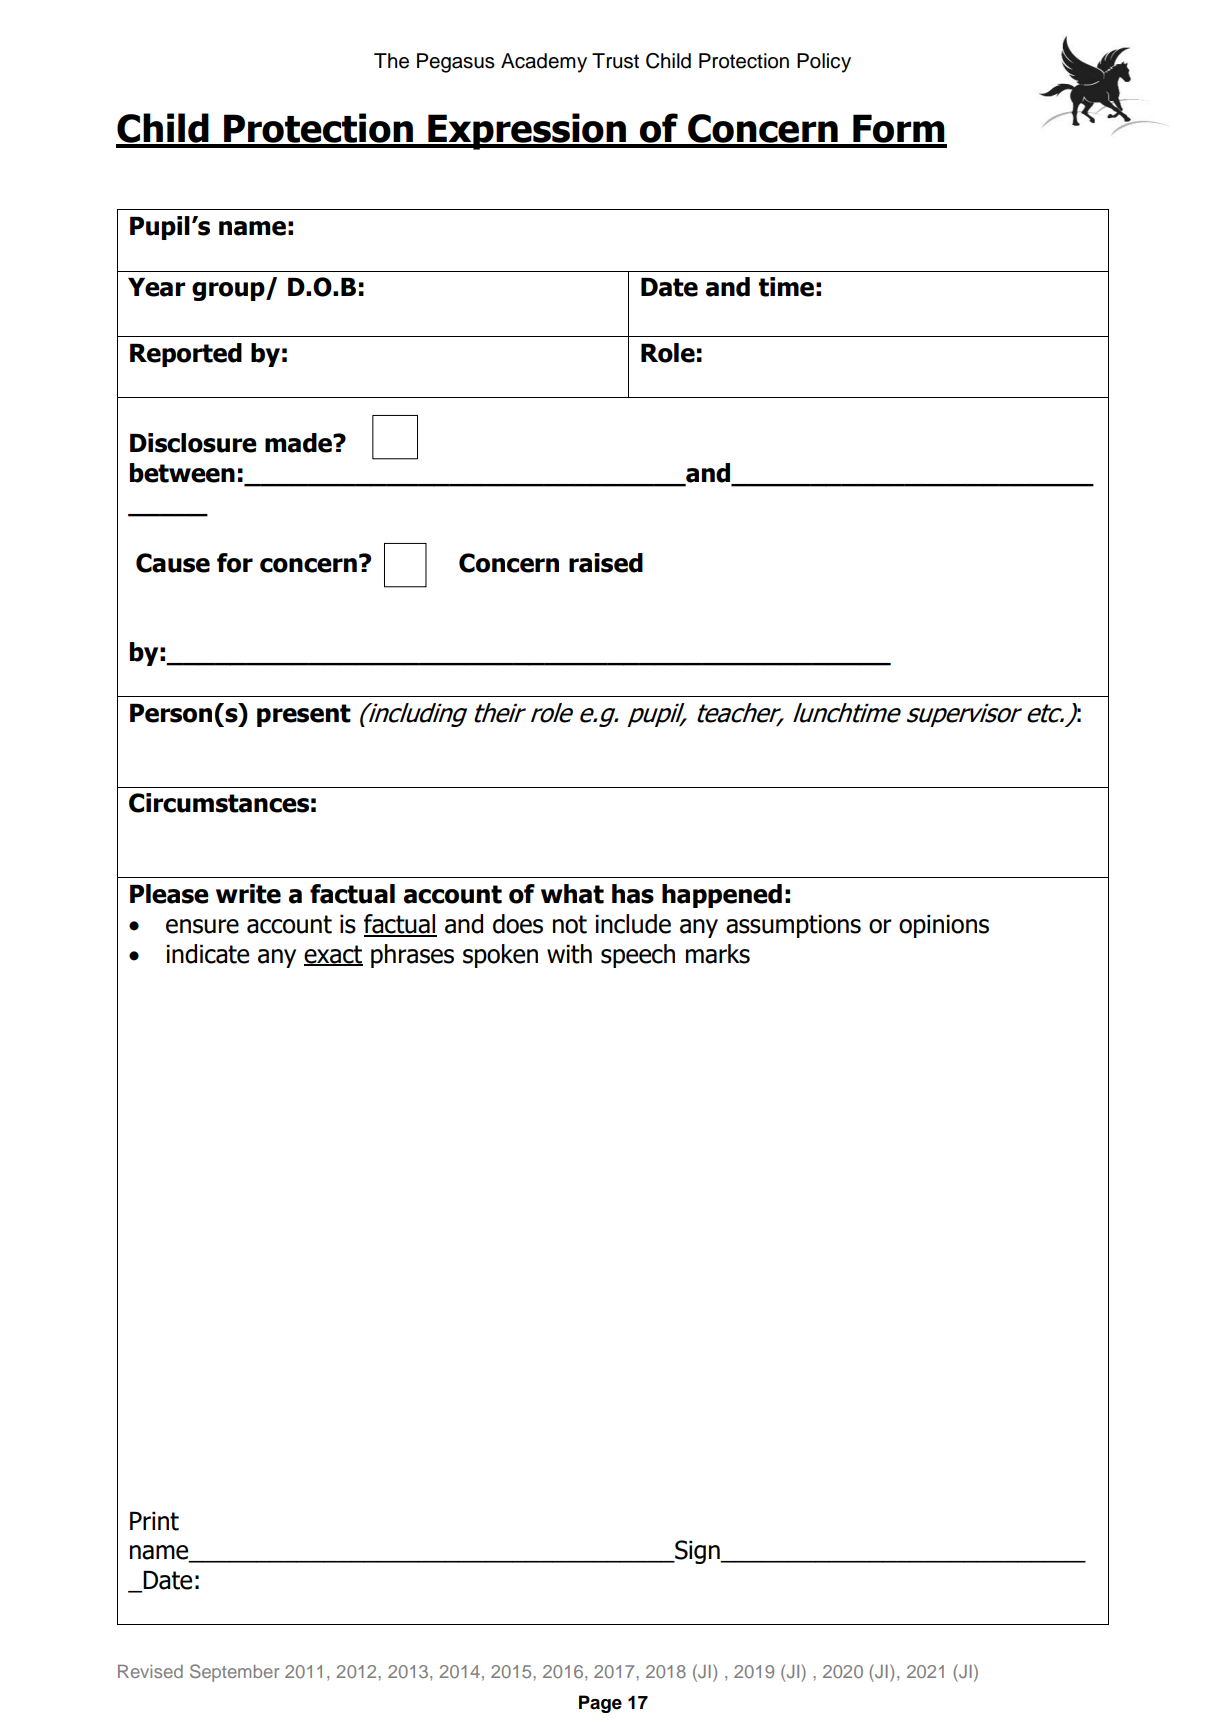 The image size is (1226, 1734). I want to click on assumptions, so click(793, 926).
